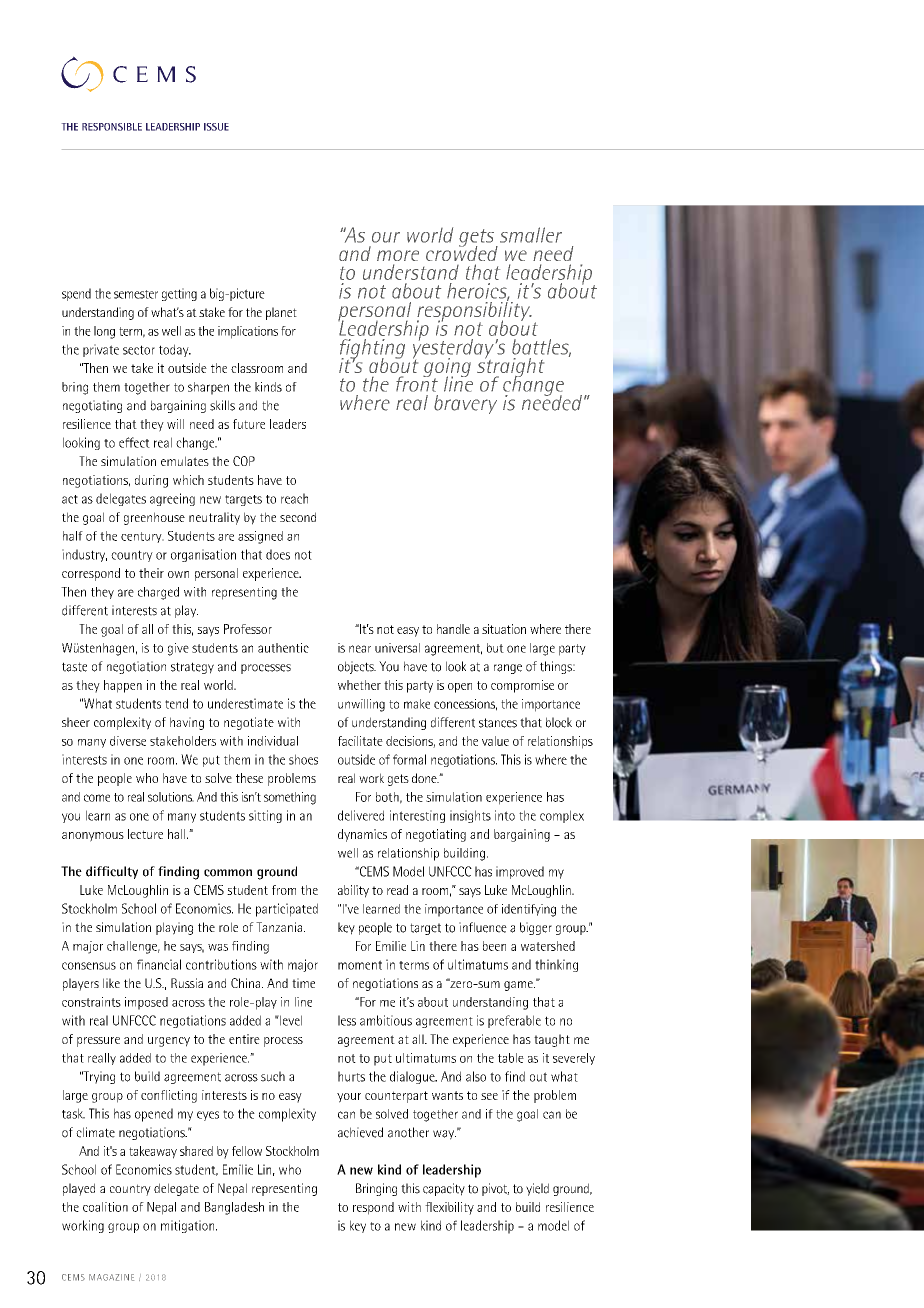 The height and width of the page is (1308, 924). I want to click on MAGAZINE, so click(111, 1277).
